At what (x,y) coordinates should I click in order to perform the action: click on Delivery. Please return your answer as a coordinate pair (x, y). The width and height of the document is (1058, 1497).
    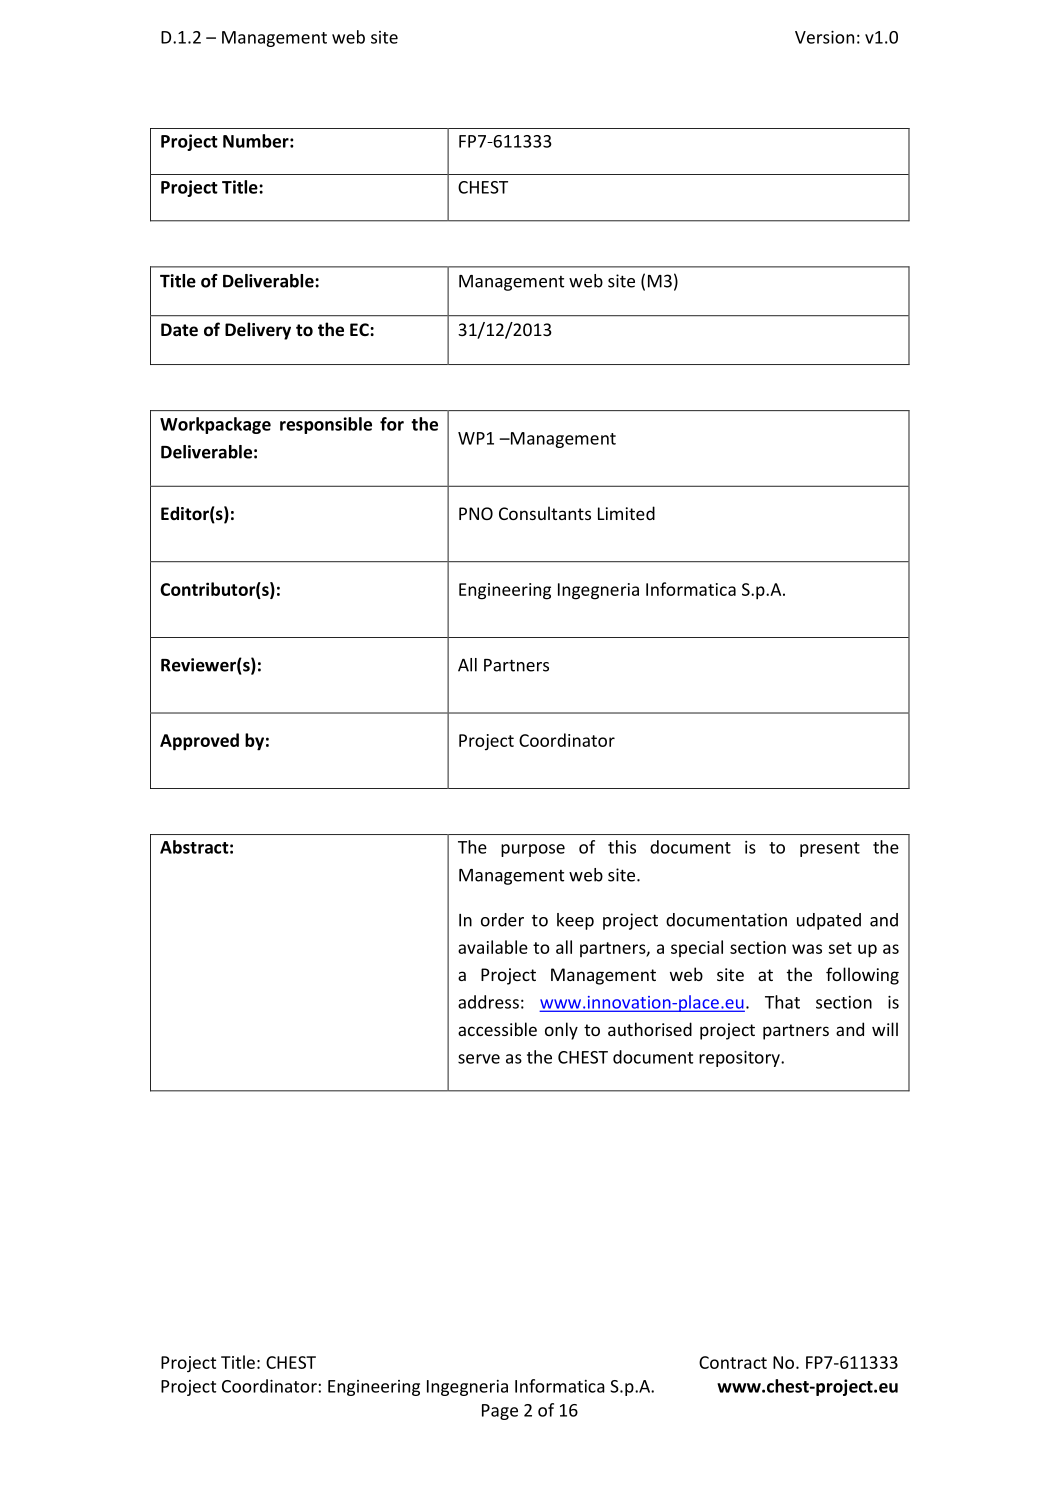
    Looking at the image, I should click on (258, 331).
